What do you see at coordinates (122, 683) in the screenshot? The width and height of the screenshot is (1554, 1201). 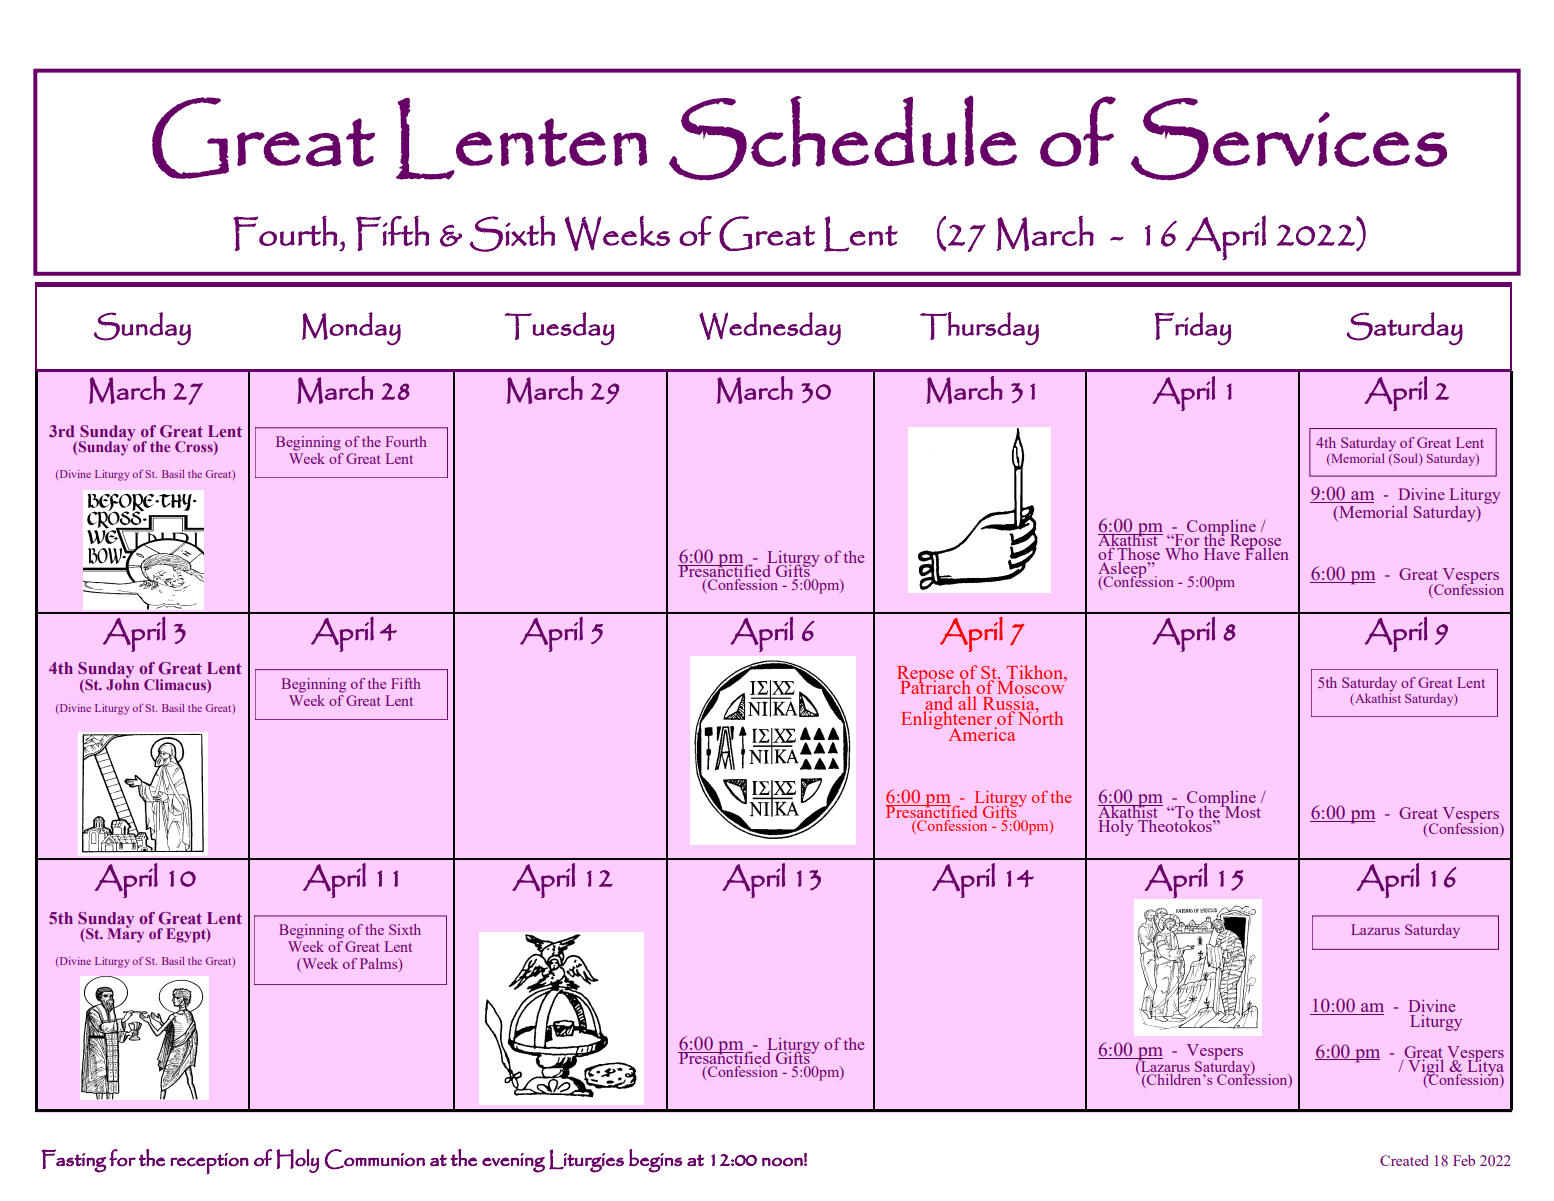 I see `John` at bounding box center [122, 683].
